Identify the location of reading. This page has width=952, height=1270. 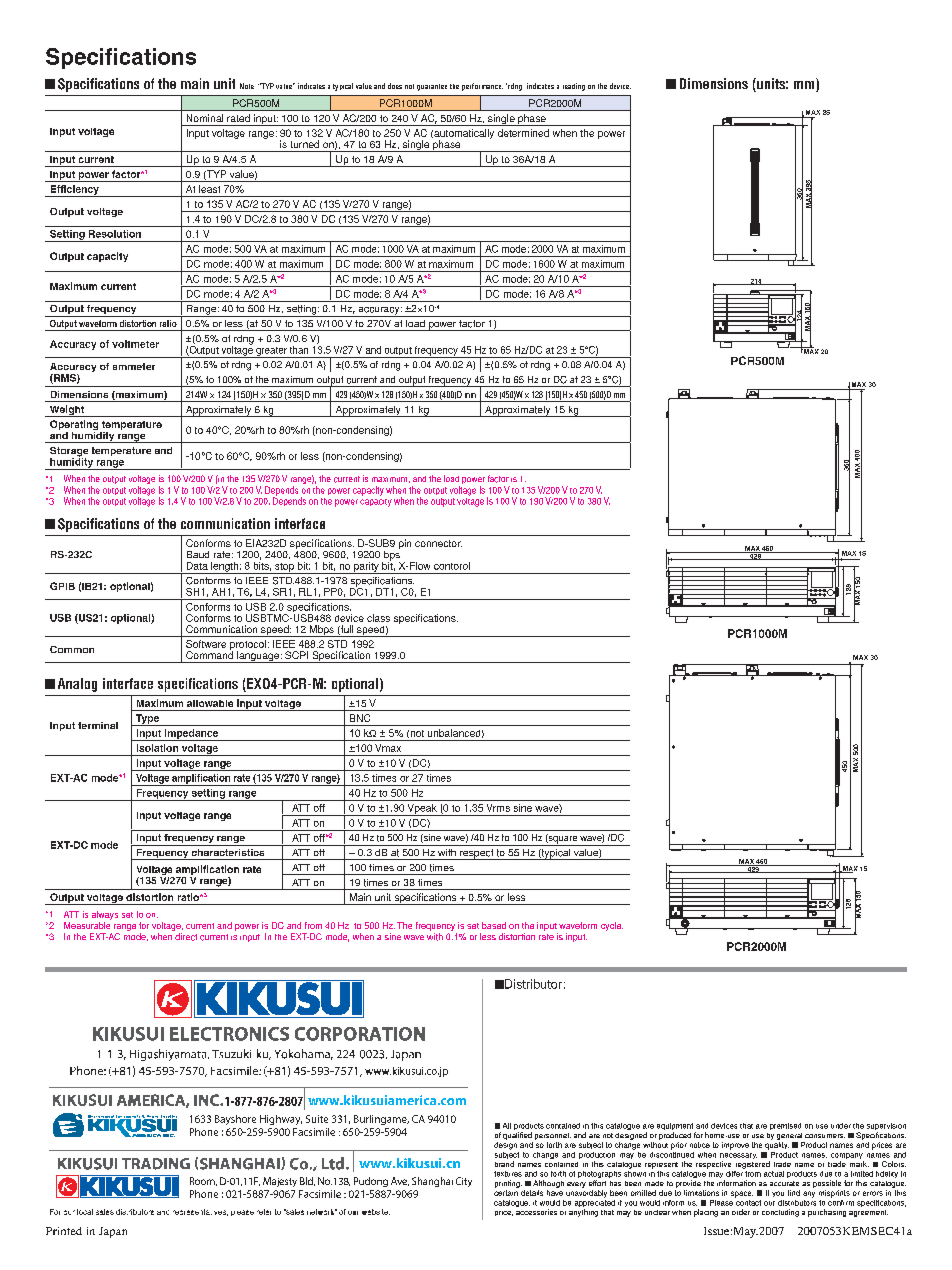
(574, 87).
